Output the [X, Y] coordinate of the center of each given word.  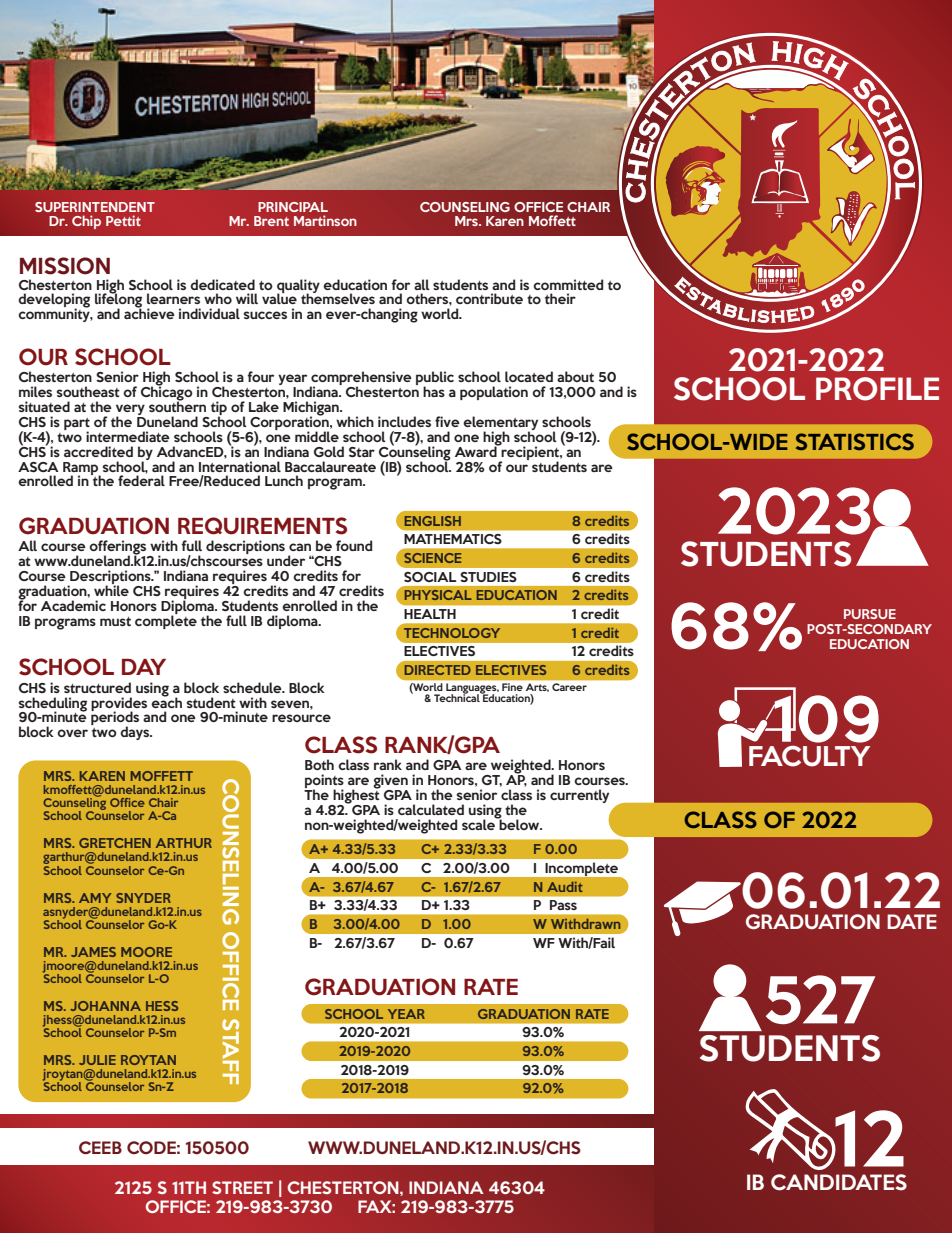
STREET [242, 1187]
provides [119, 705]
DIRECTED [438, 670]
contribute [489, 298]
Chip [86, 222]
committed [568, 284]
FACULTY [809, 756]
